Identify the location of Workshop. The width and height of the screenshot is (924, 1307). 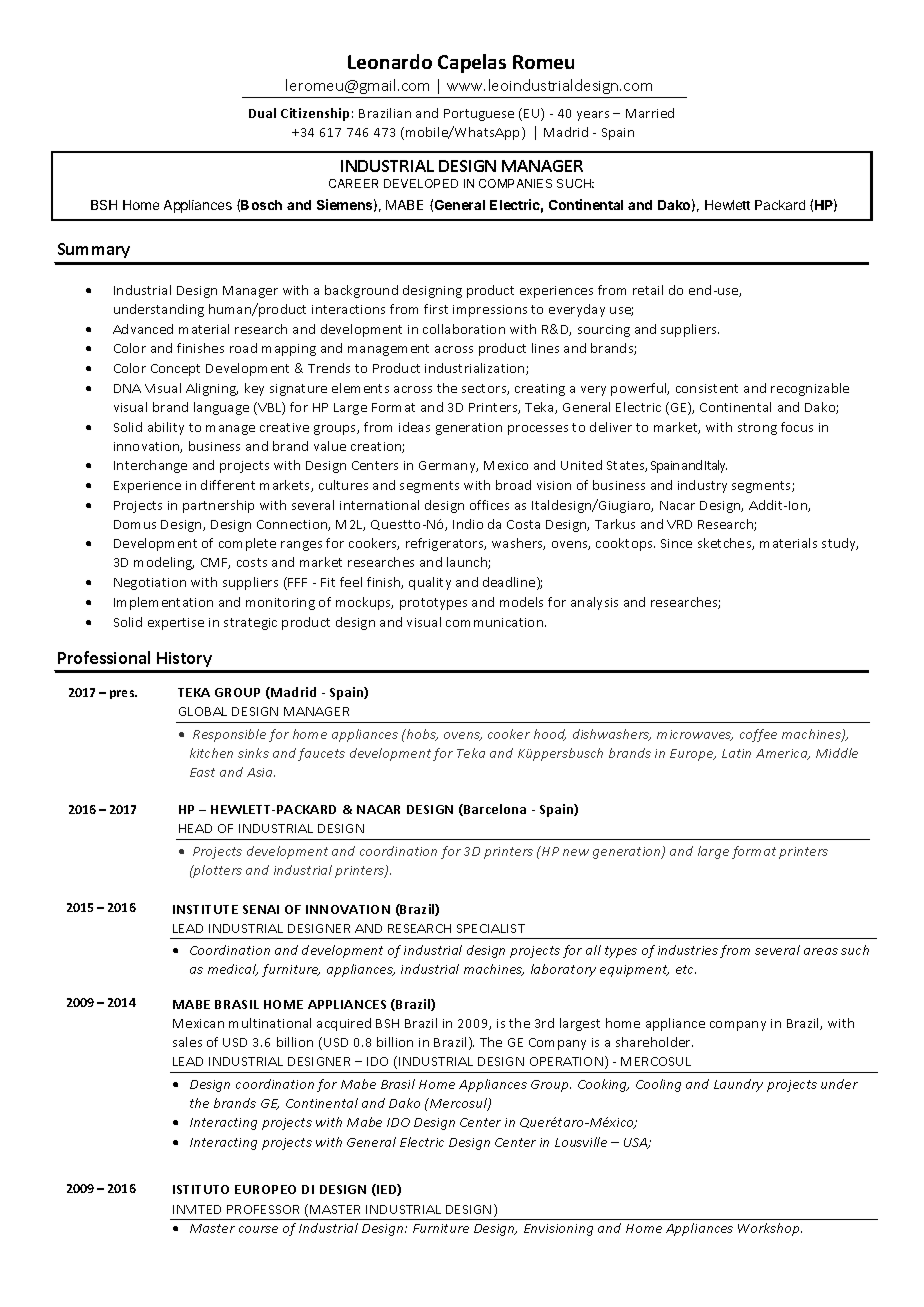
(770, 1229).
